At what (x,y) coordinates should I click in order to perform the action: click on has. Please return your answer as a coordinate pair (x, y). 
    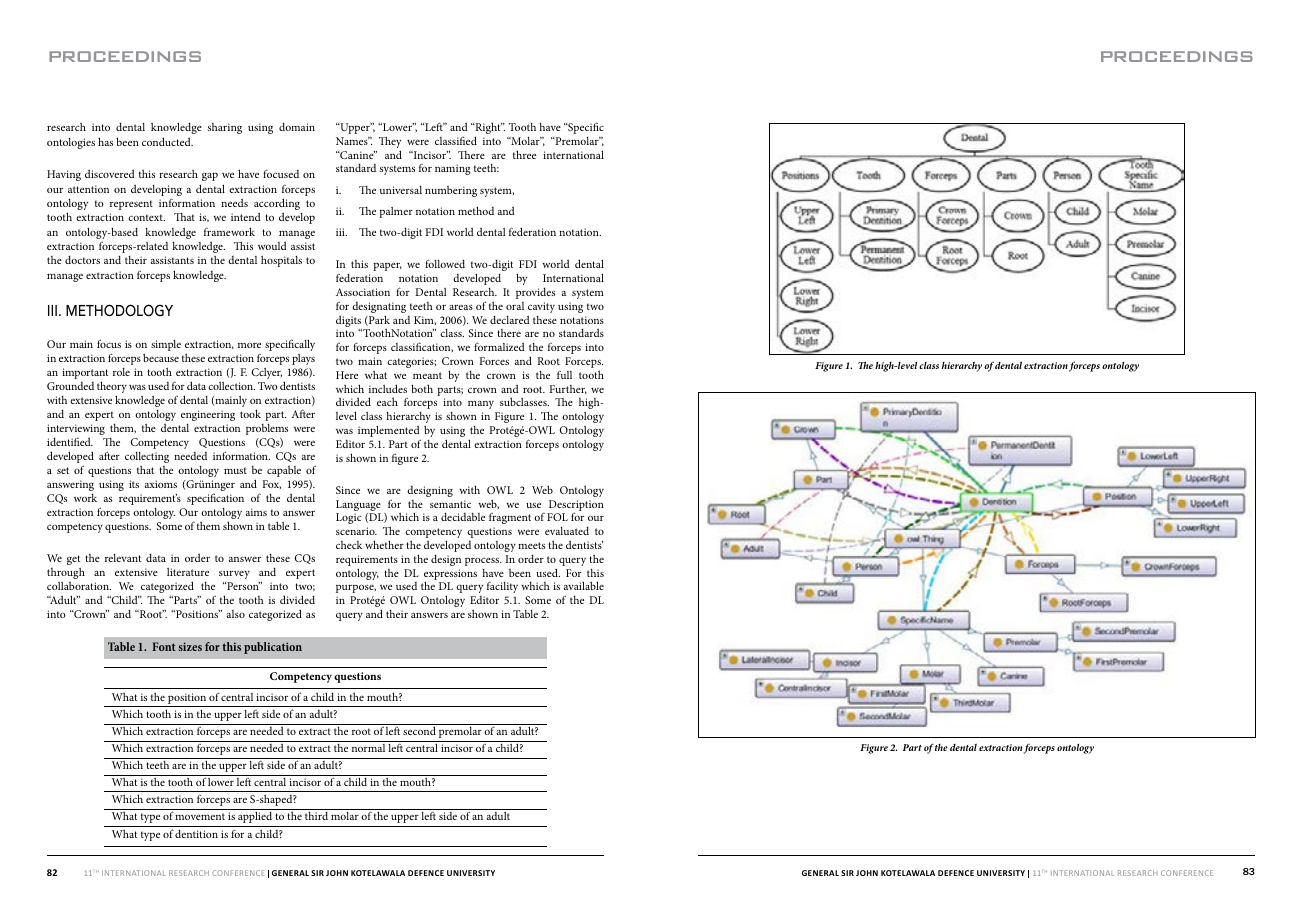
    Looking at the image, I should click on (105, 141).
